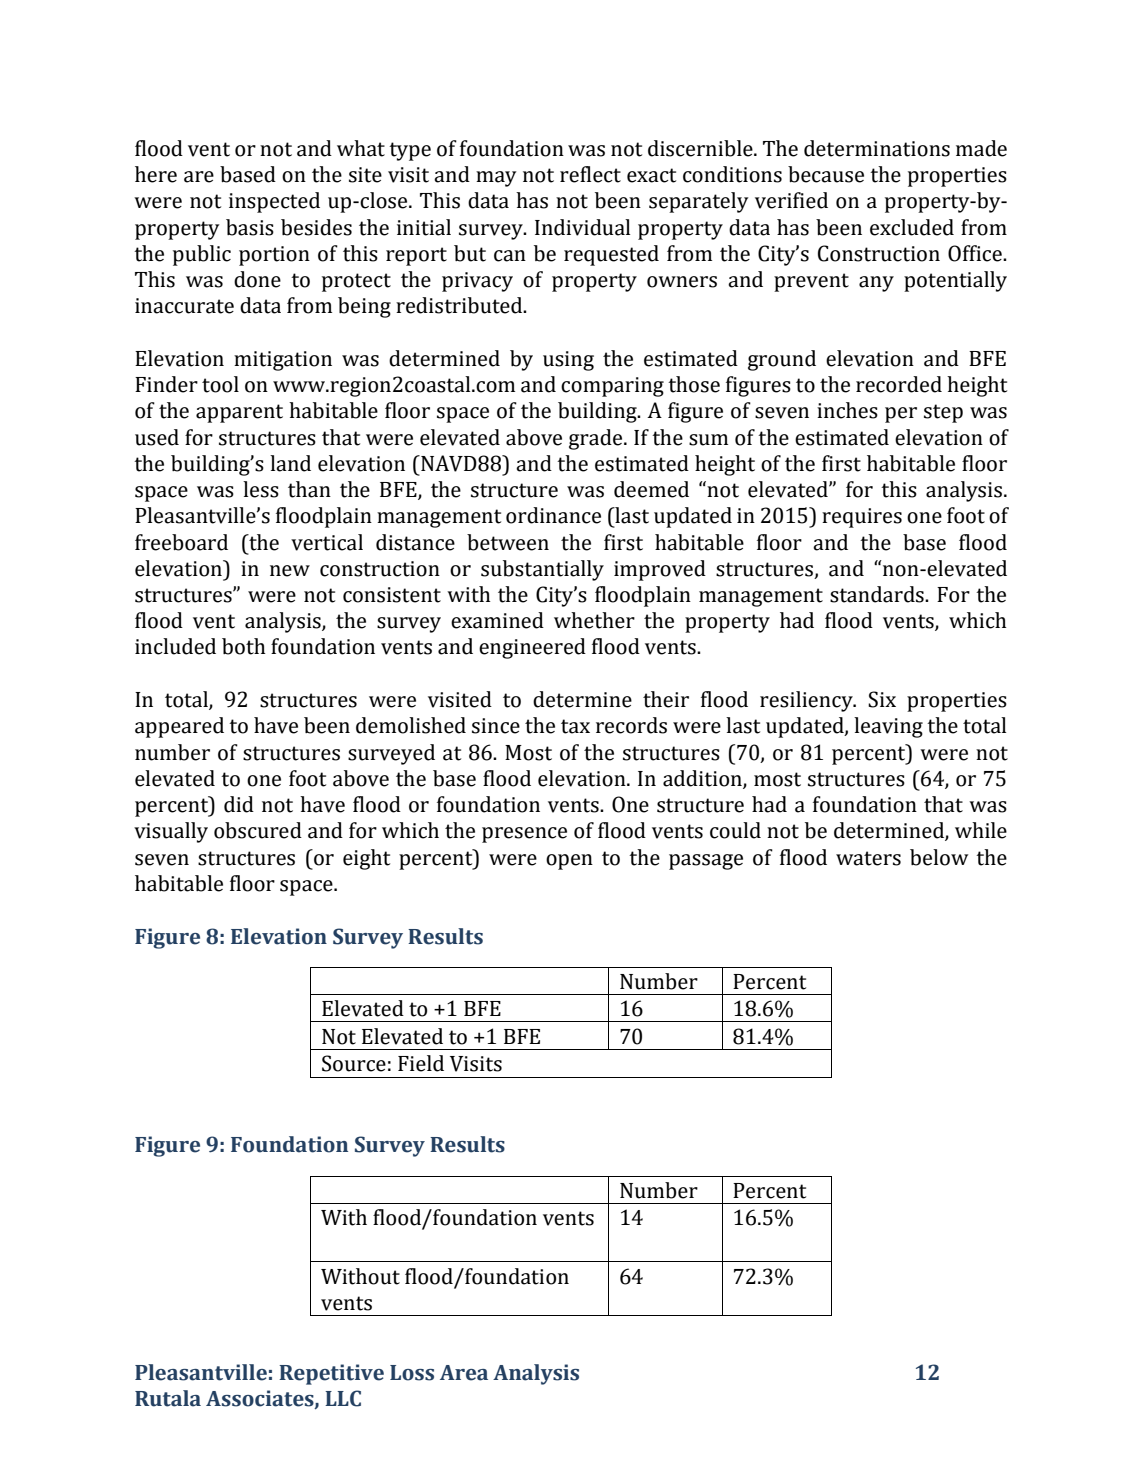  What do you see at coordinates (590, 174) in the image?
I see `reflect` at bounding box center [590, 174].
